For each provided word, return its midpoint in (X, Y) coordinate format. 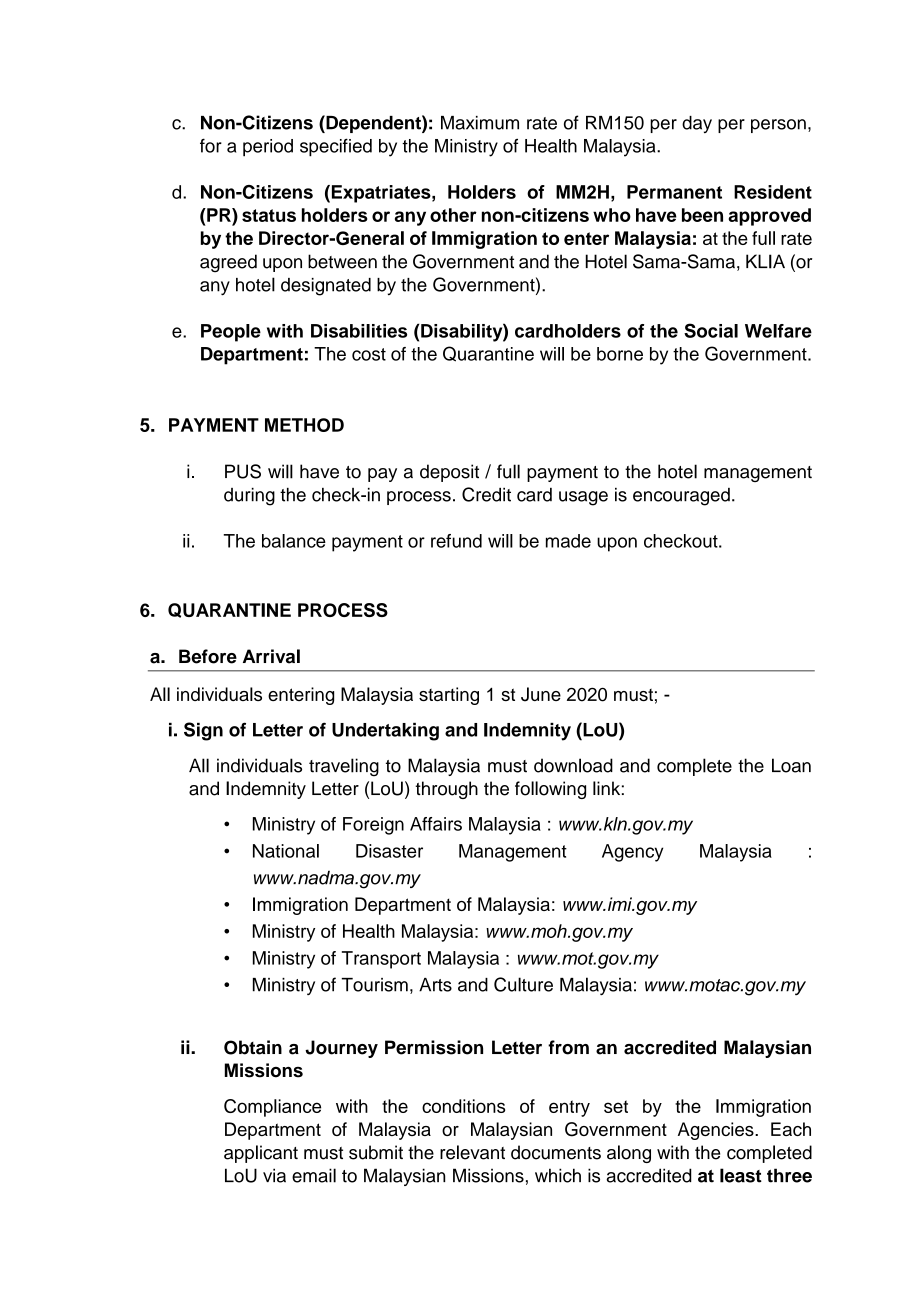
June (541, 694)
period (268, 148)
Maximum (480, 123)
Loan (791, 765)
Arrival (271, 656)
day (697, 124)
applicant (261, 1154)
